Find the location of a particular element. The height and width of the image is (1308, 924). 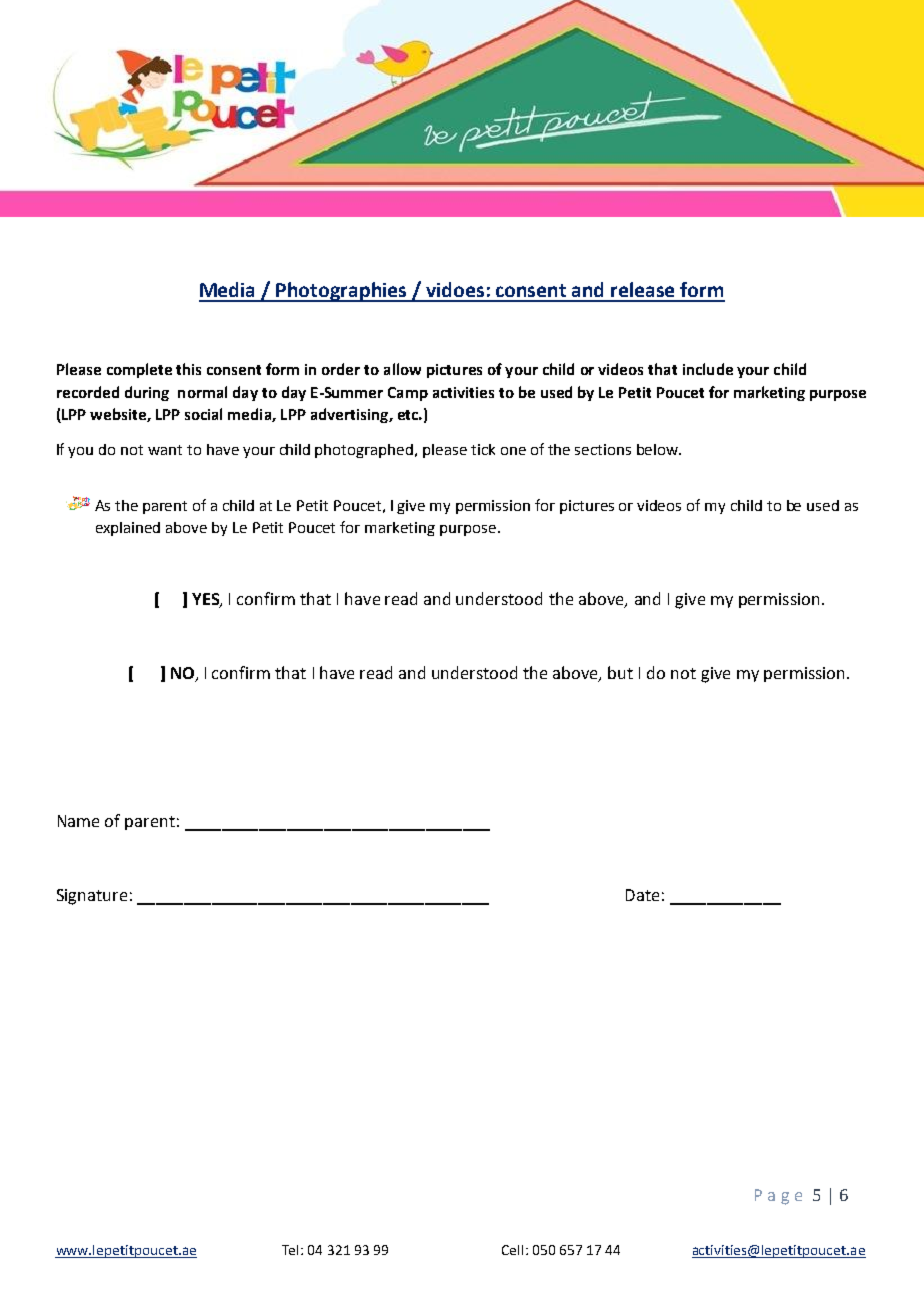

Camp is located at coordinates (408, 394).
